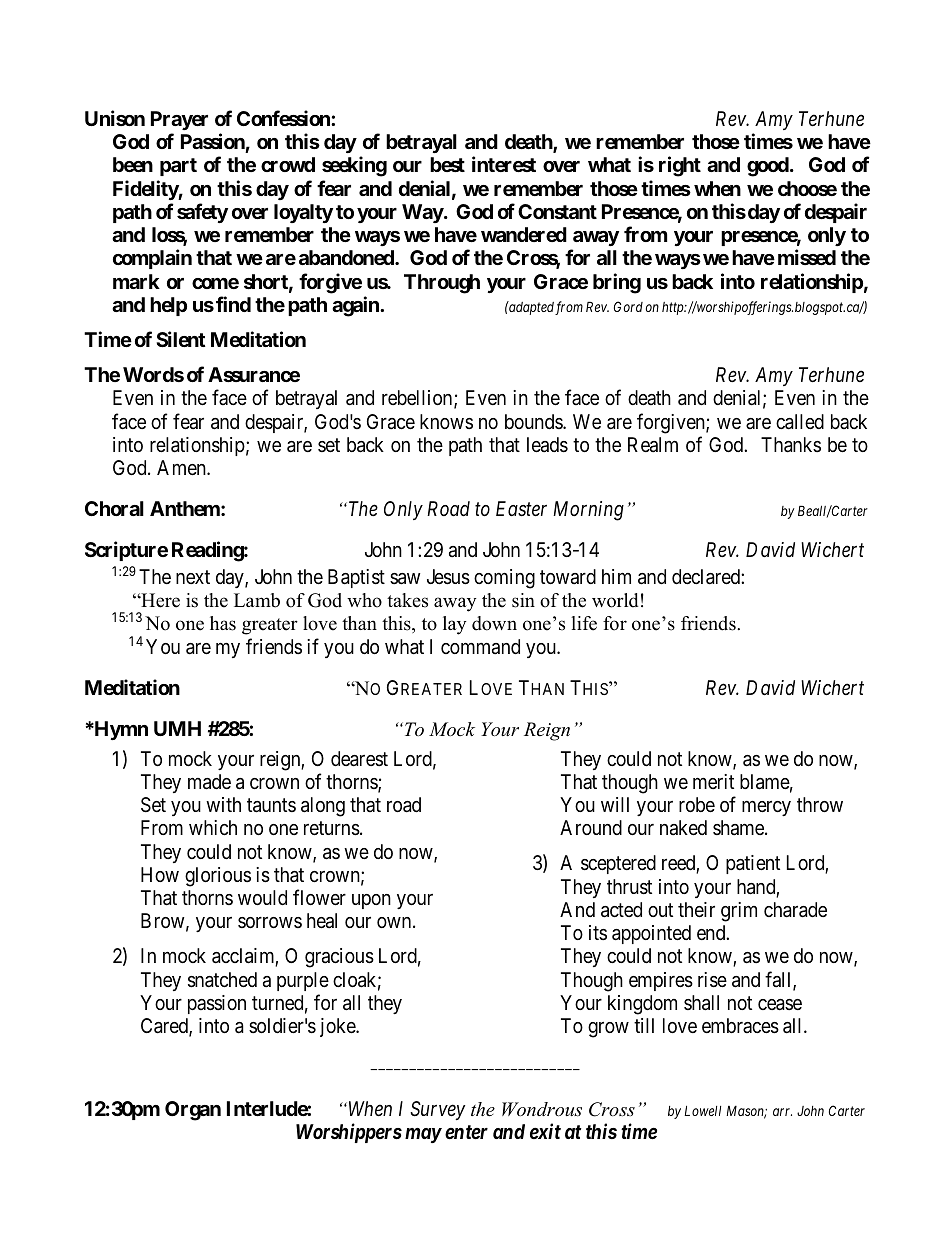 The image size is (952, 1233). Describe the element at coordinates (178, 167) in the screenshot. I see `part` at that location.
